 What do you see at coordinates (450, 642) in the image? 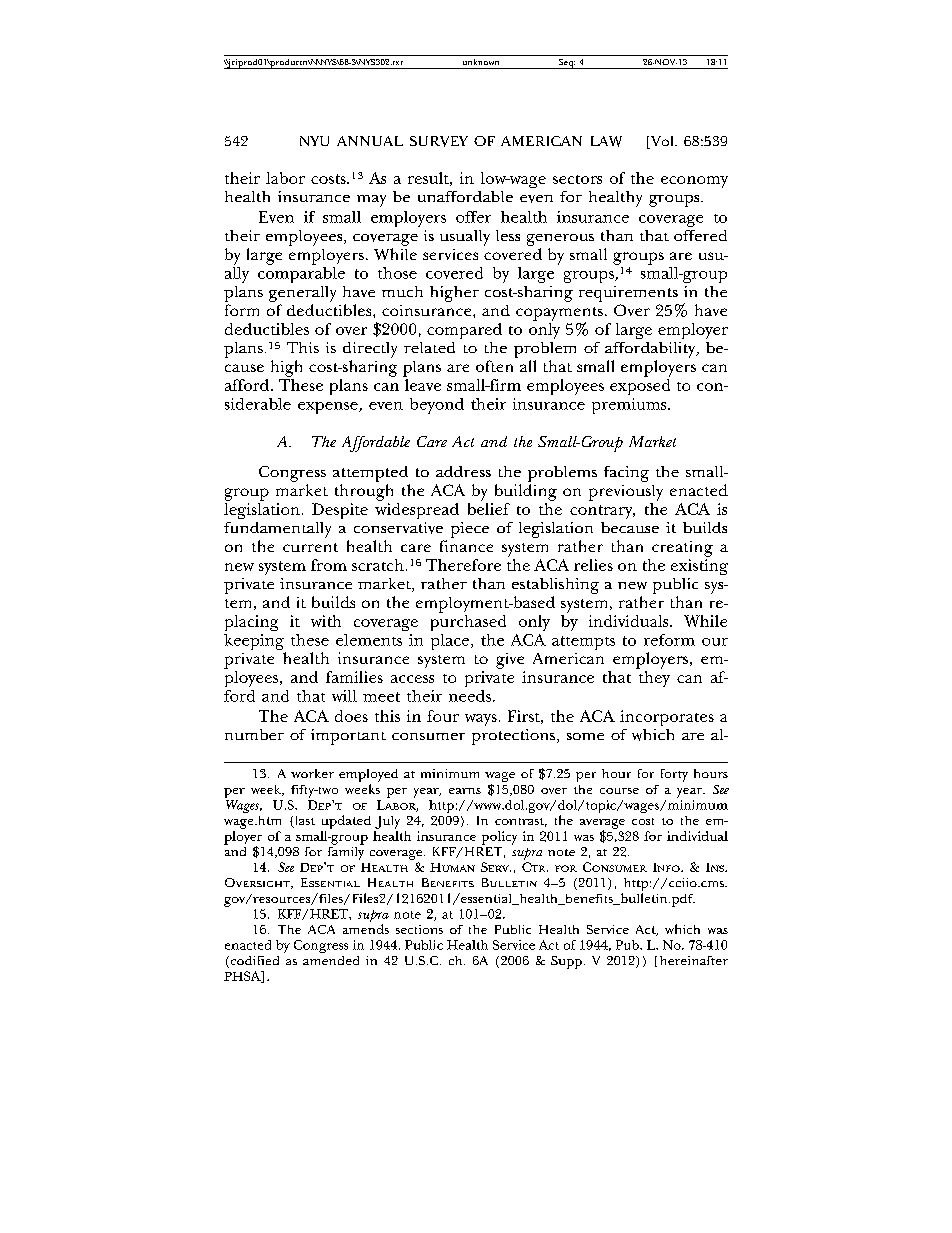
I see `place` at bounding box center [450, 642].
